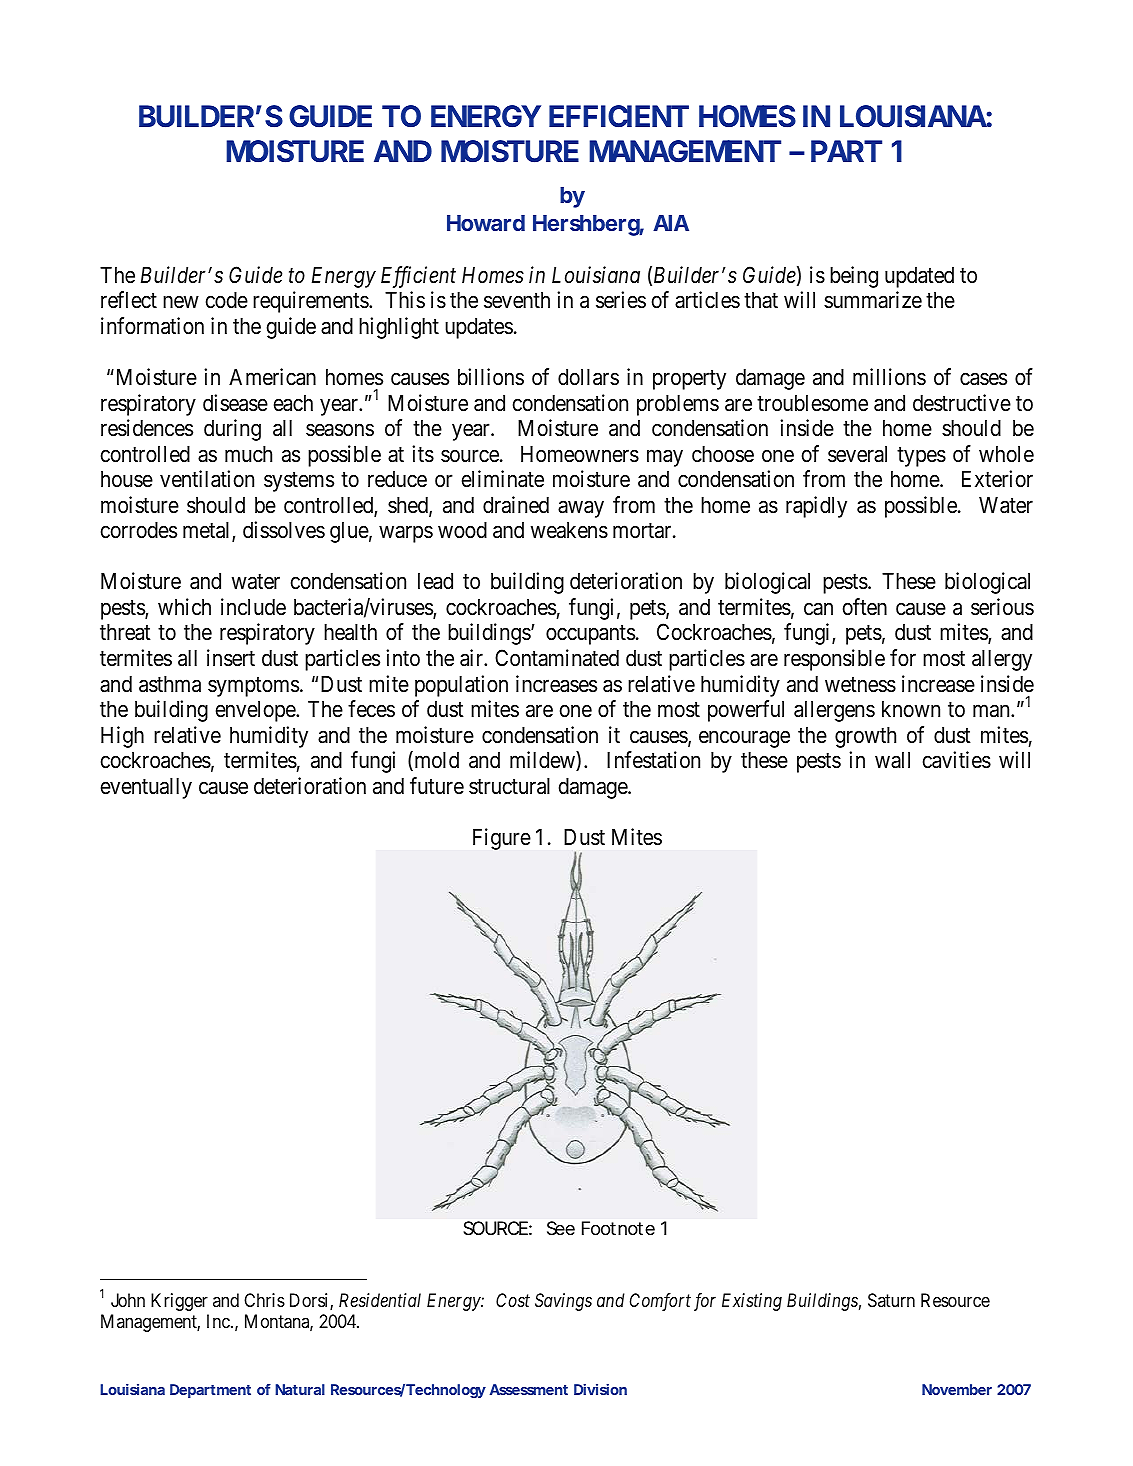 The width and height of the image is (1133, 1466). I want to click on Natural, so click(300, 1389).
